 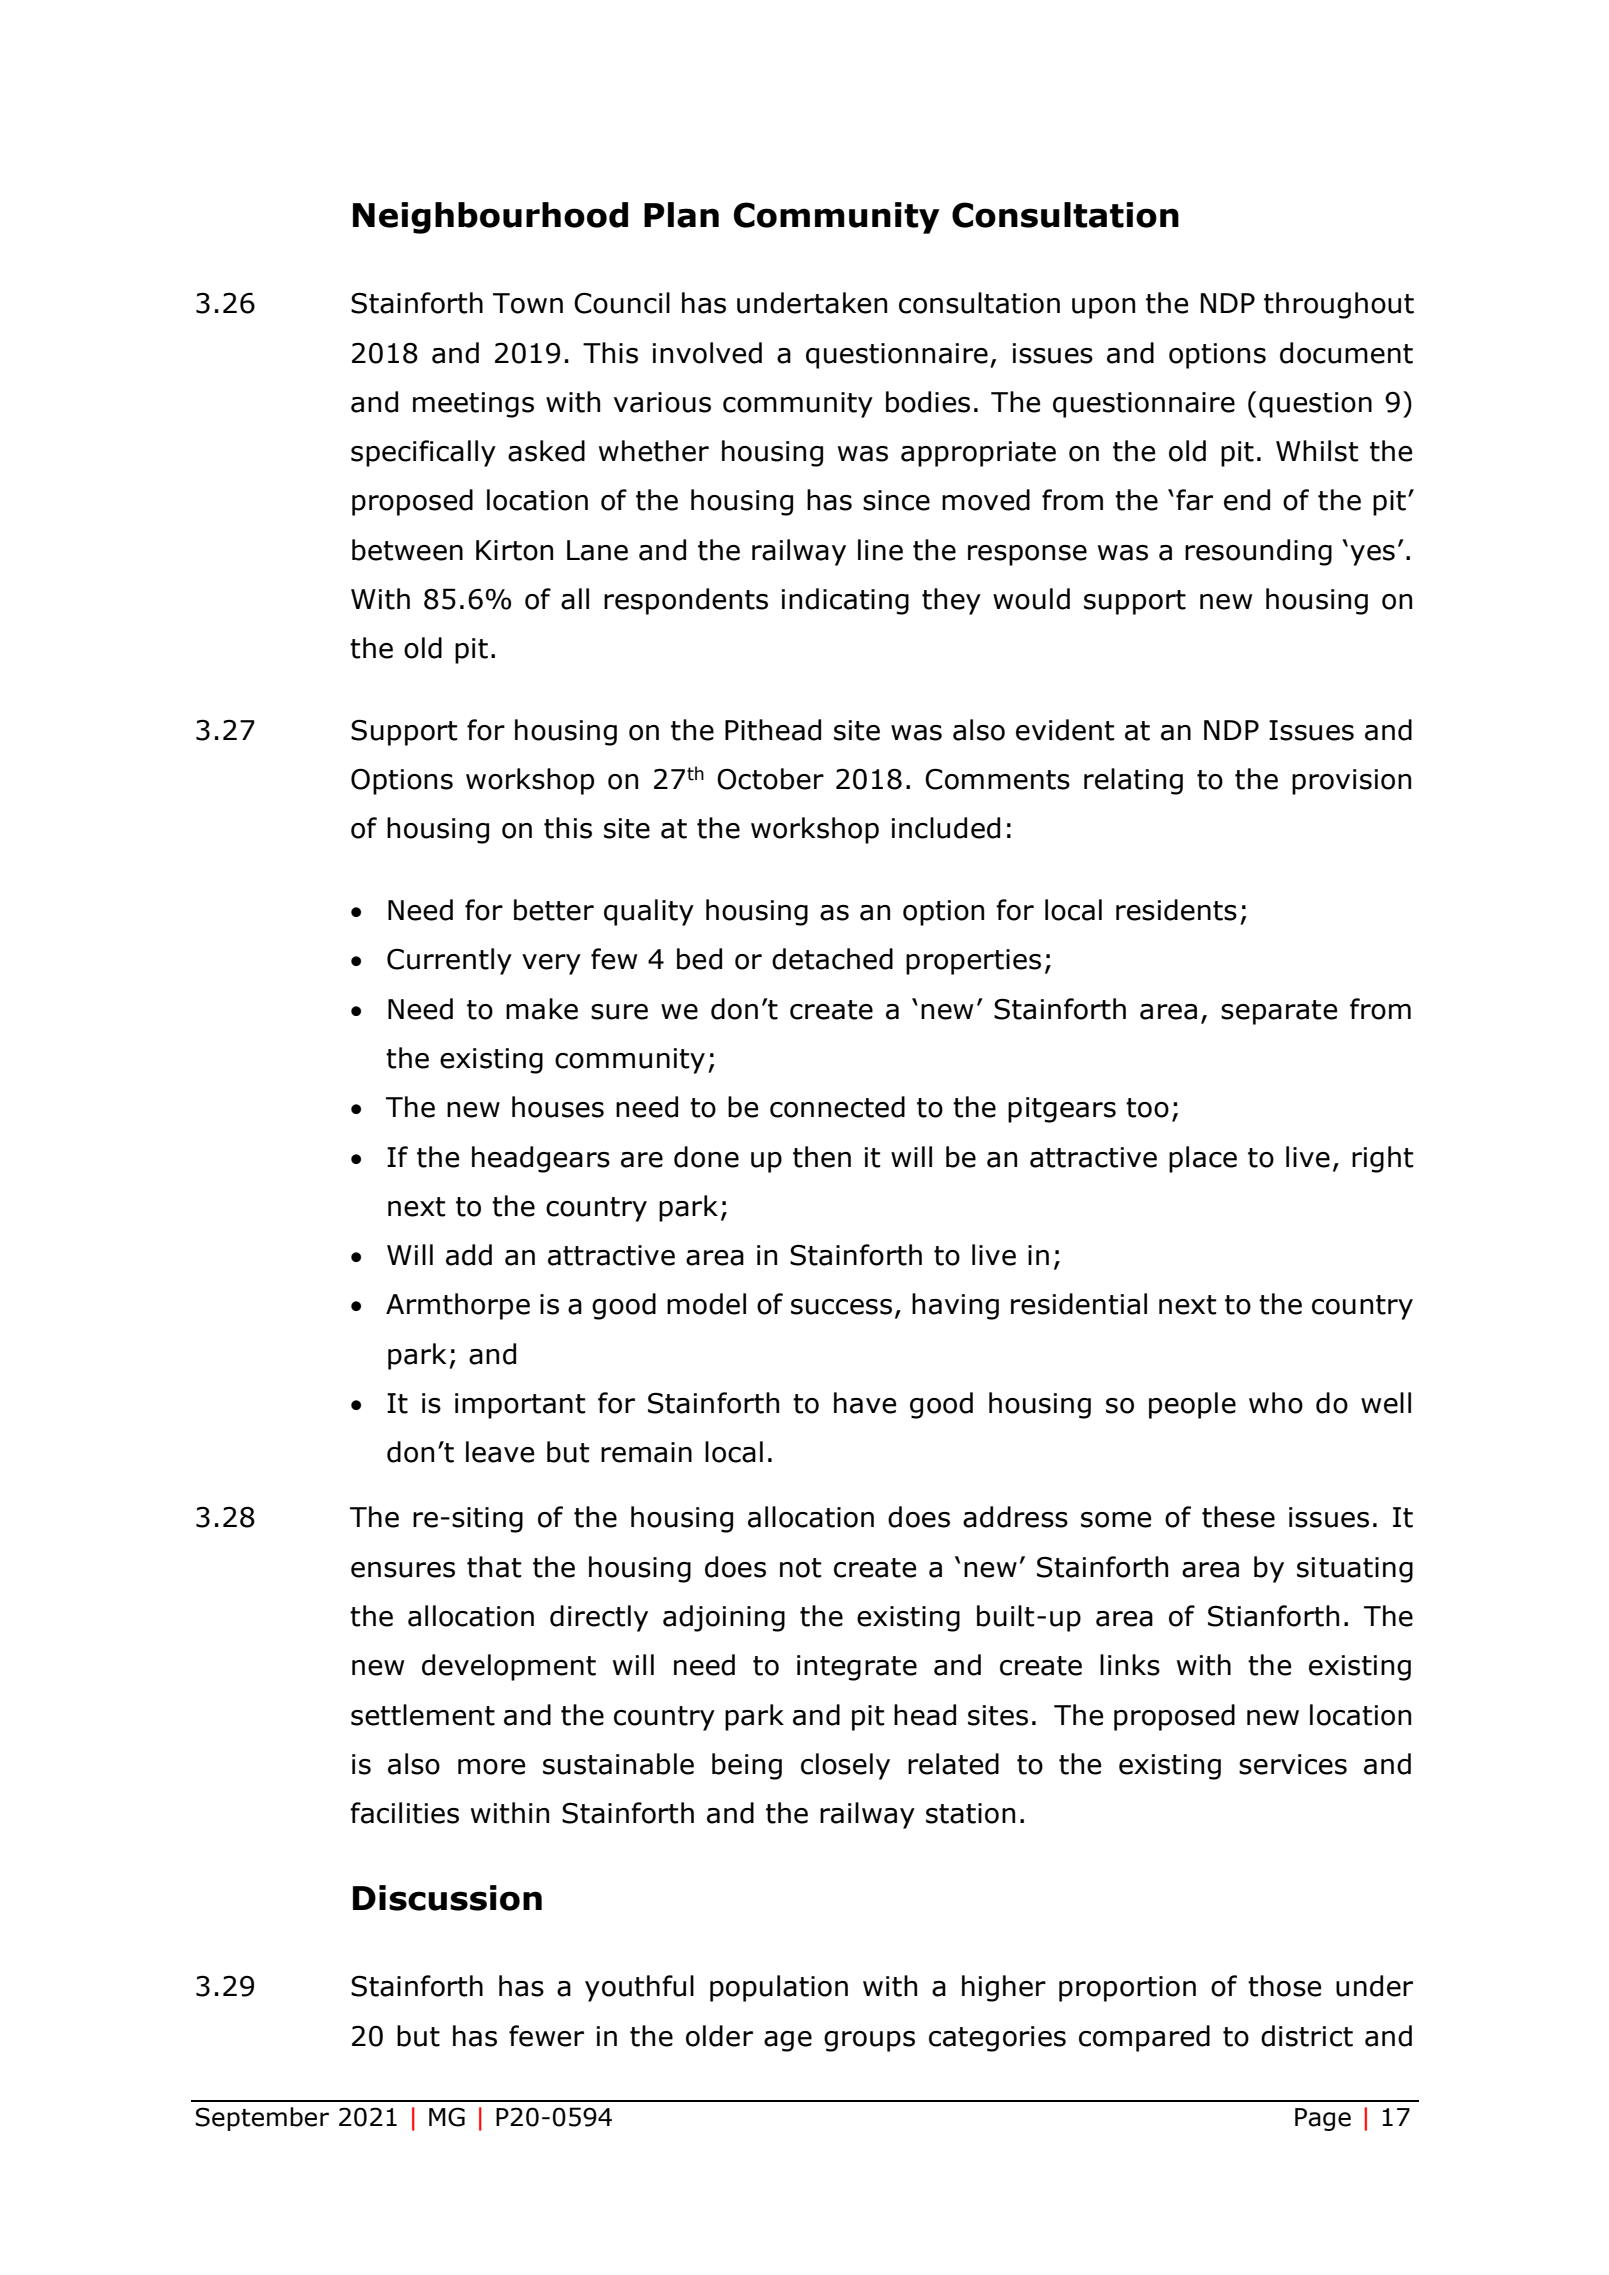 I want to click on place, so click(x=1203, y=1159).
